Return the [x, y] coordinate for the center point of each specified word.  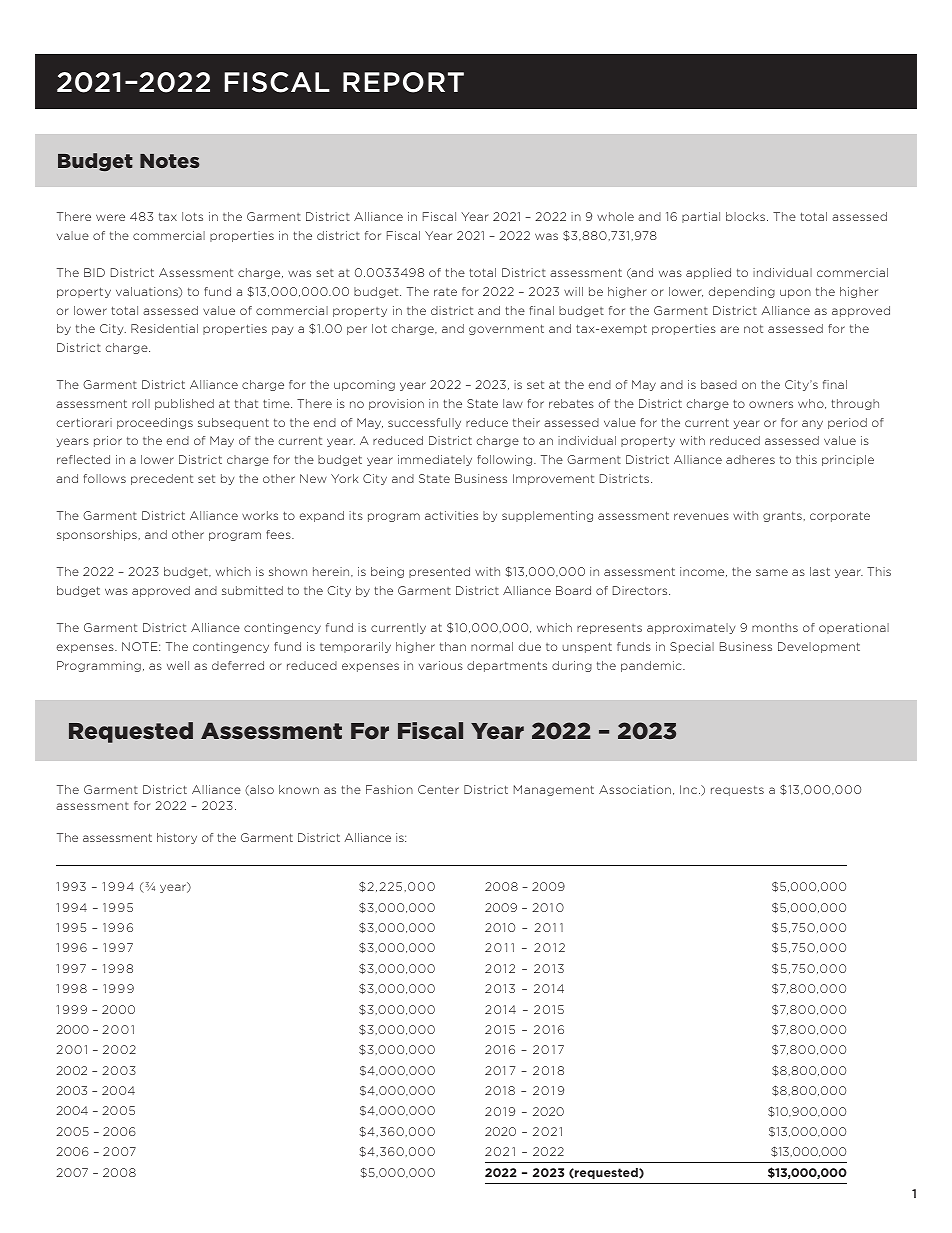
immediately [435, 460]
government [506, 329]
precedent [162, 479]
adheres [750, 459]
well [178, 665]
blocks [745, 216]
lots [192, 216]
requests [737, 791]
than [453, 646]
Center [438, 789]
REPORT [403, 82]
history [177, 838]
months [775, 627]
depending [742, 292]
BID [94, 272]
